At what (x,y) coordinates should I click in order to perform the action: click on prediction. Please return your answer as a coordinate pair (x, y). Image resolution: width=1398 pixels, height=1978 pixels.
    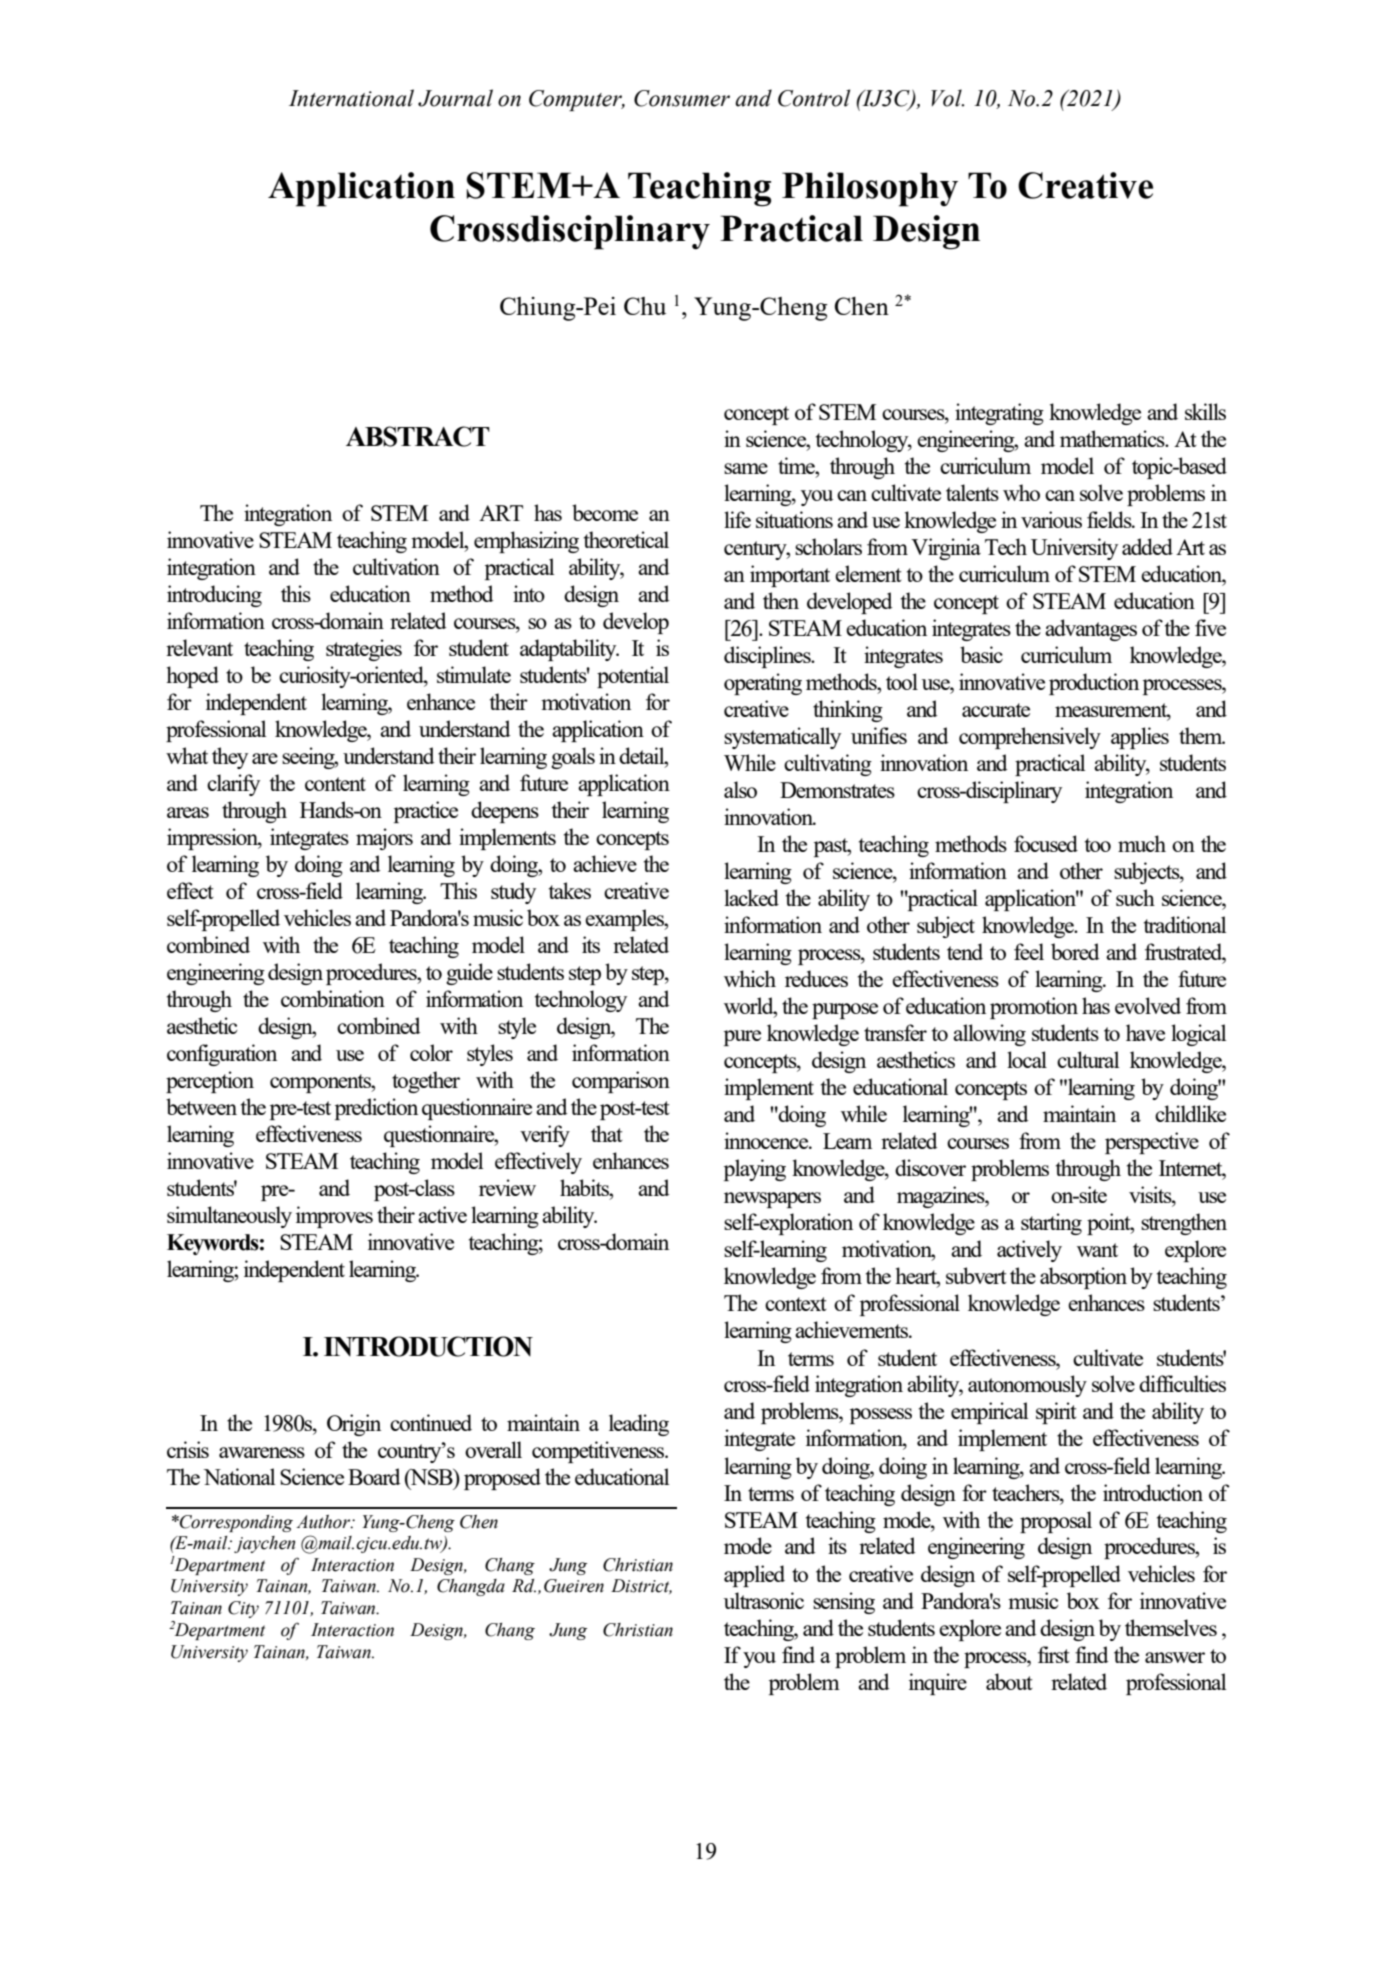
    Looking at the image, I should click on (376, 1109).
